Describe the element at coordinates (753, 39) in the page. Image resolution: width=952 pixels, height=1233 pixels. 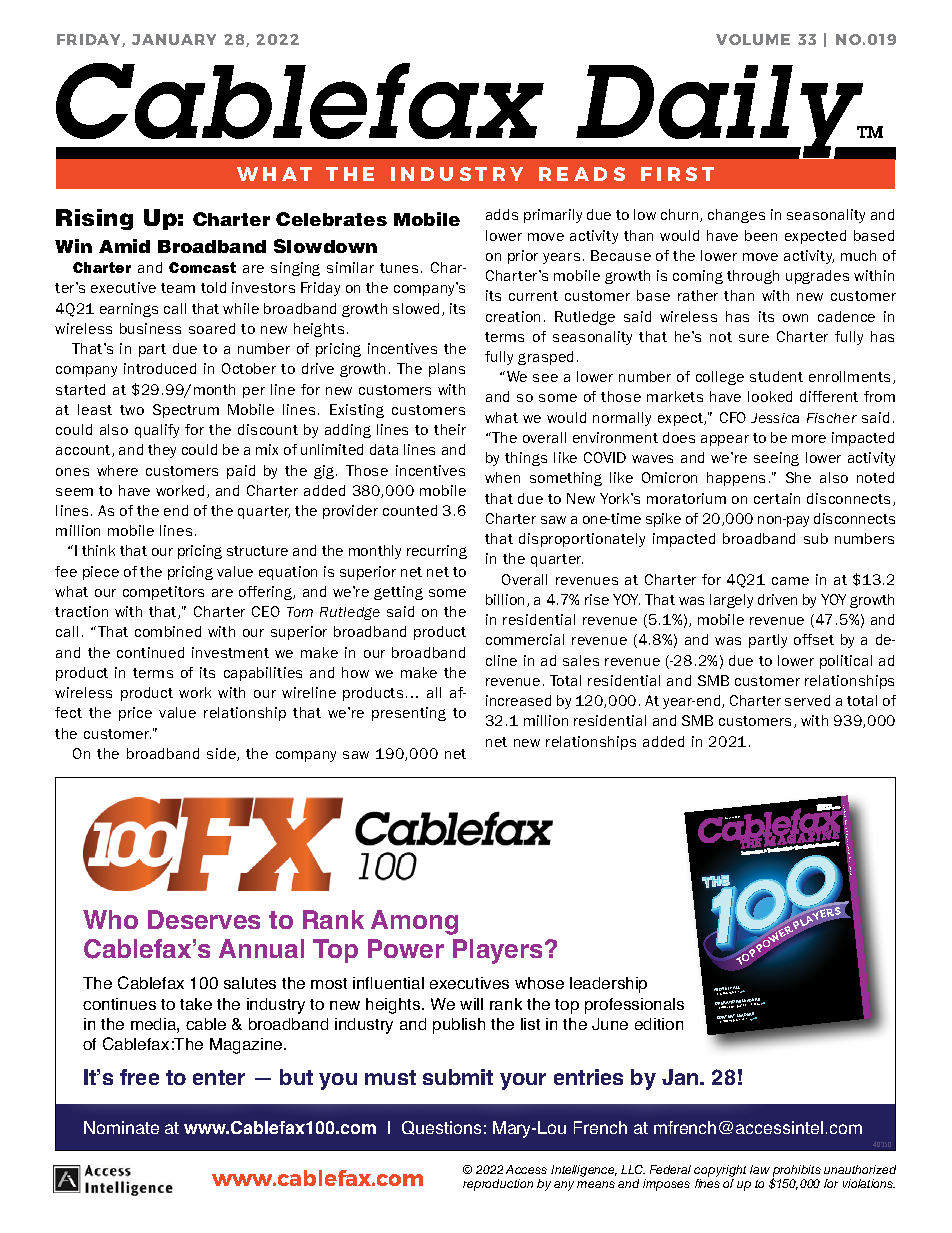
I see `VOLUME` at that location.
